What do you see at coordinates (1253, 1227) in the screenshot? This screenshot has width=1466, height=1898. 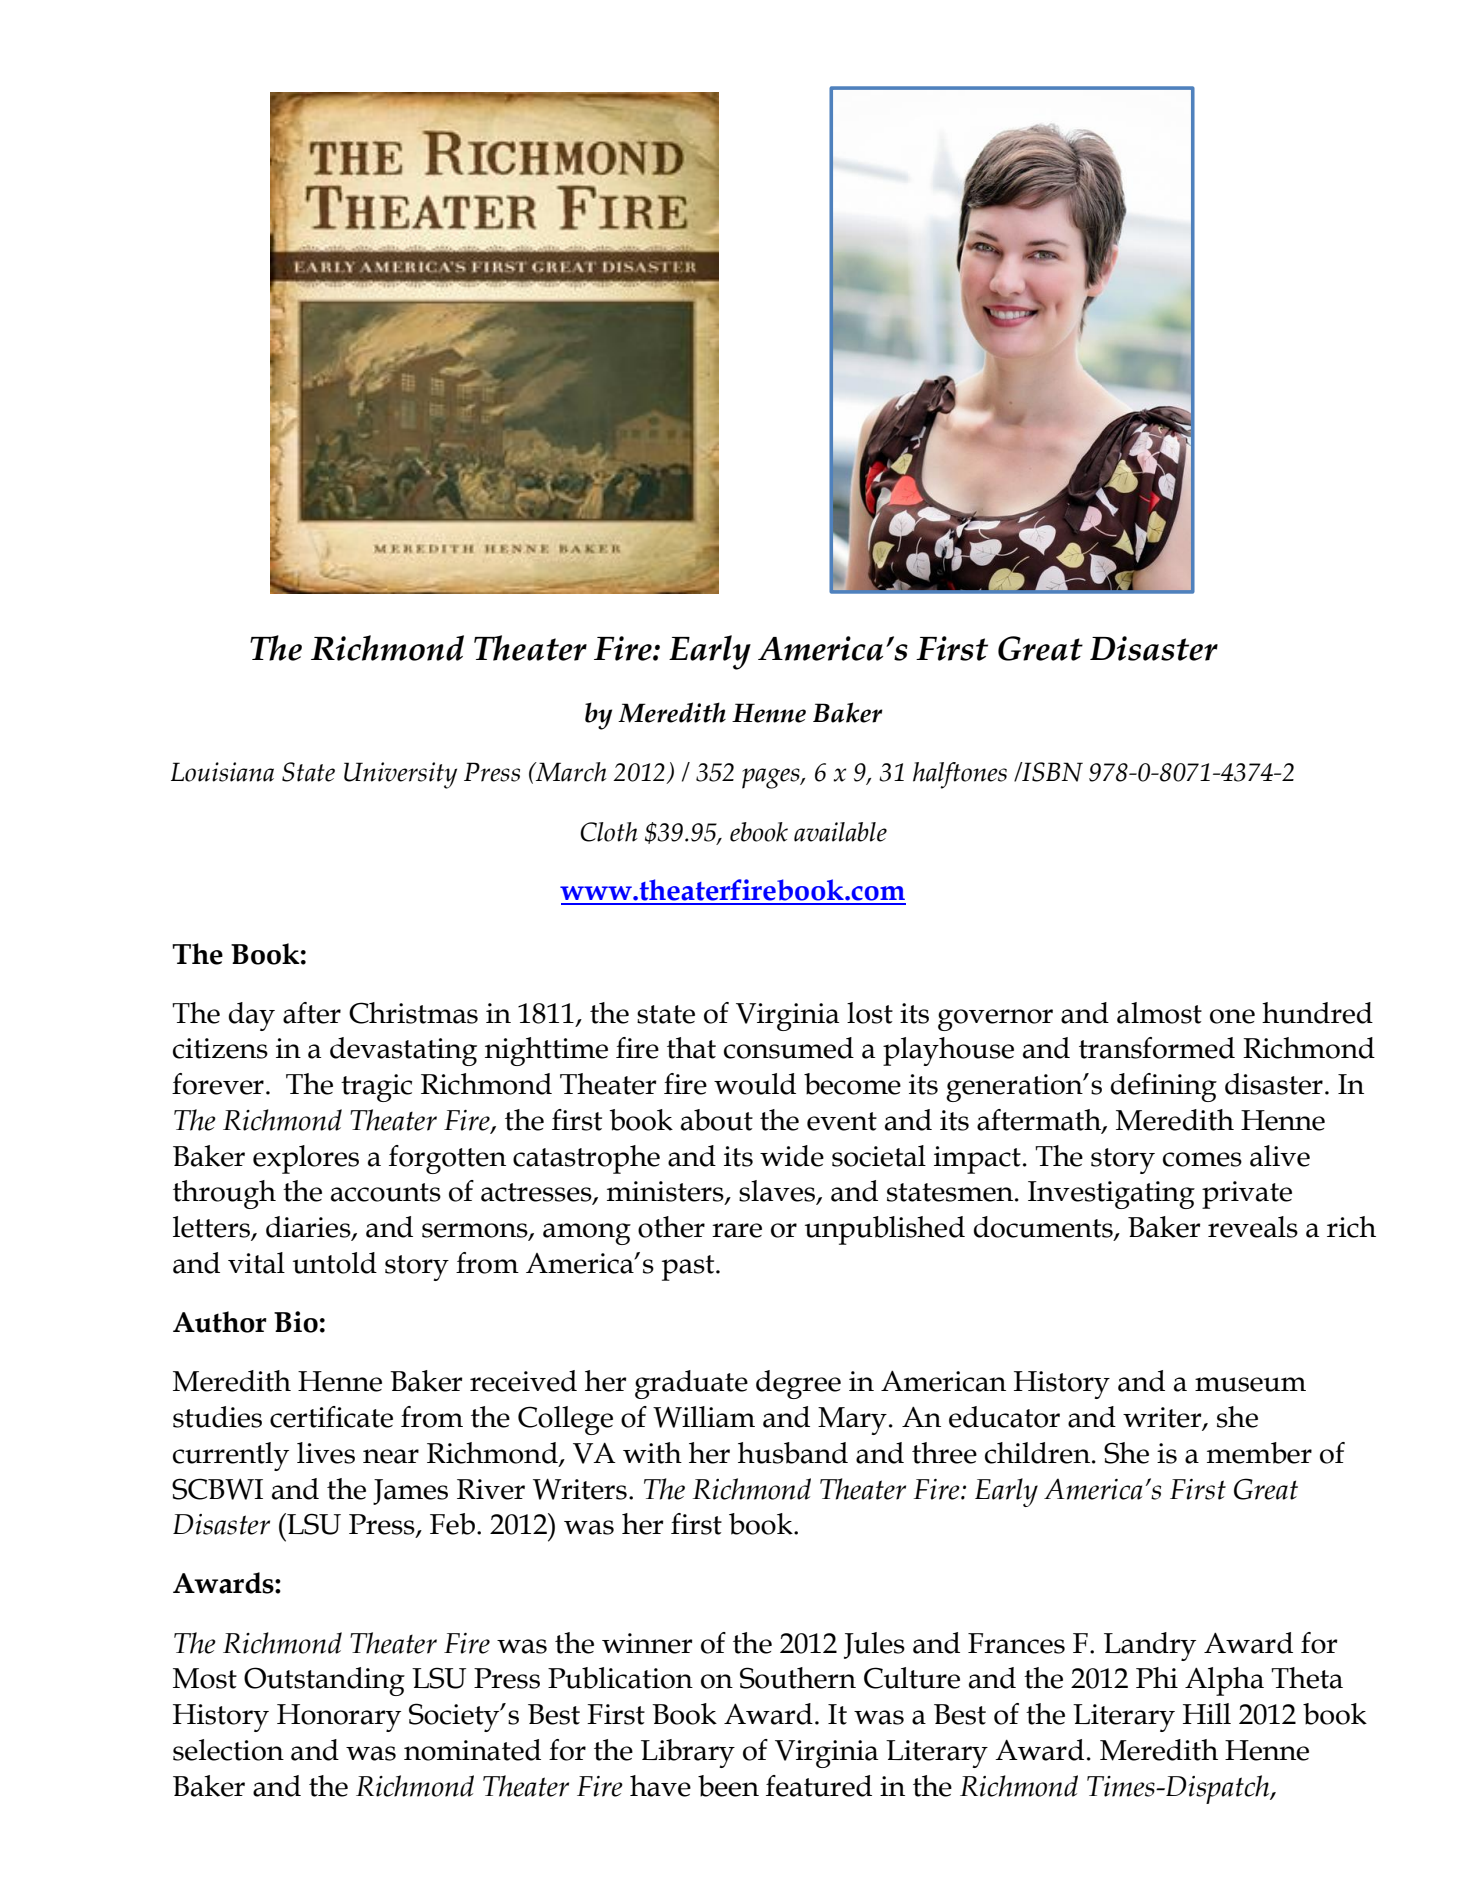 I see `reveals` at bounding box center [1253, 1227].
